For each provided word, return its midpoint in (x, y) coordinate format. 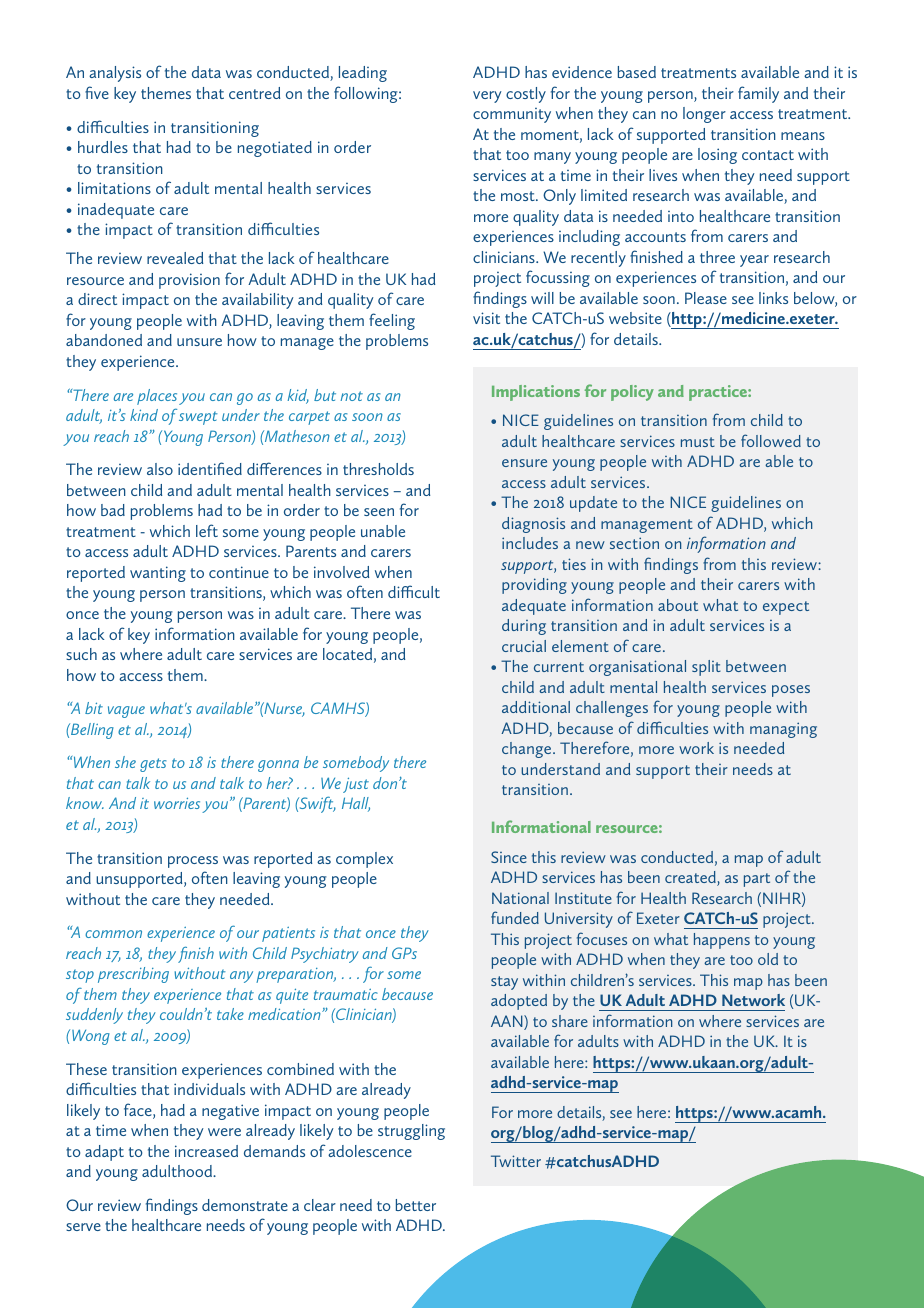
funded (515, 917)
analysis (115, 74)
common (113, 934)
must (698, 442)
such (81, 654)
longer (704, 115)
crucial (524, 646)
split (706, 668)
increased (206, 1151)
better (416, 1205)
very (487, 97)
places (157, 397)
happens (722, 941)
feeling (392, 321)
